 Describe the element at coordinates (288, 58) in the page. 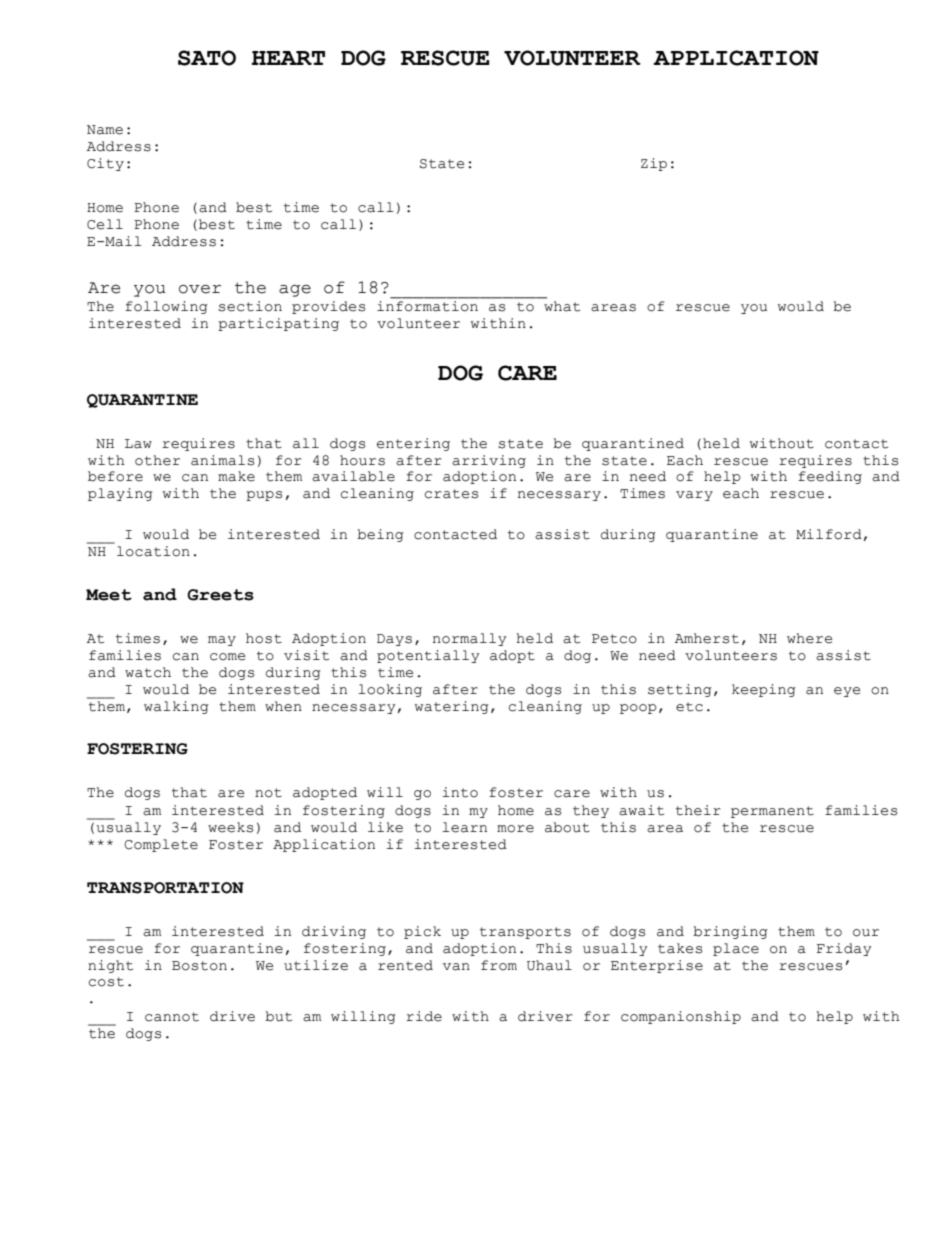

I see `HEART` at that location.
